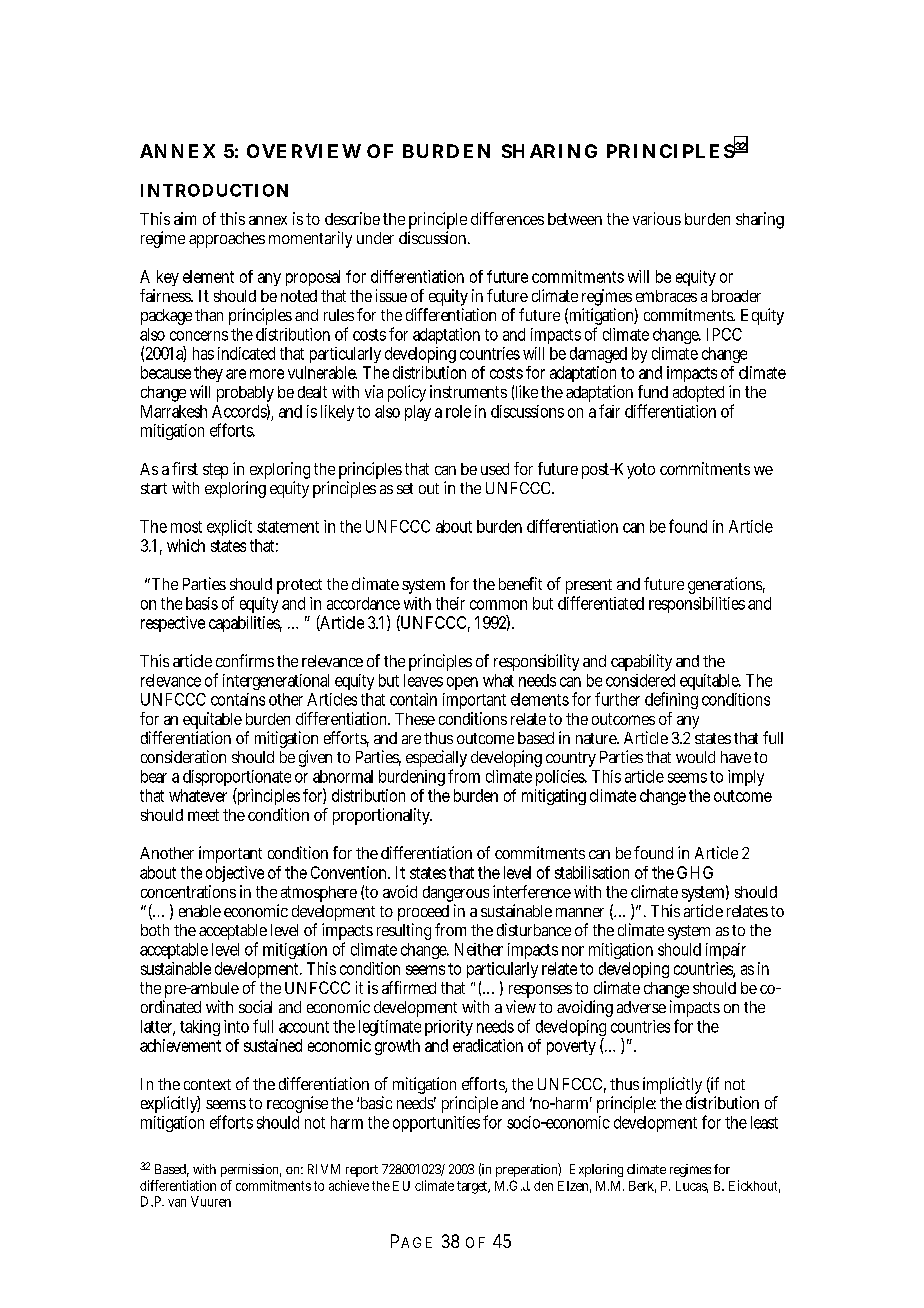 This screenshot has height=1308, width=924. What do you see at coordinates (473, 1187) in the screenshot?
I see `target` at bounding box center [473, 1187].
